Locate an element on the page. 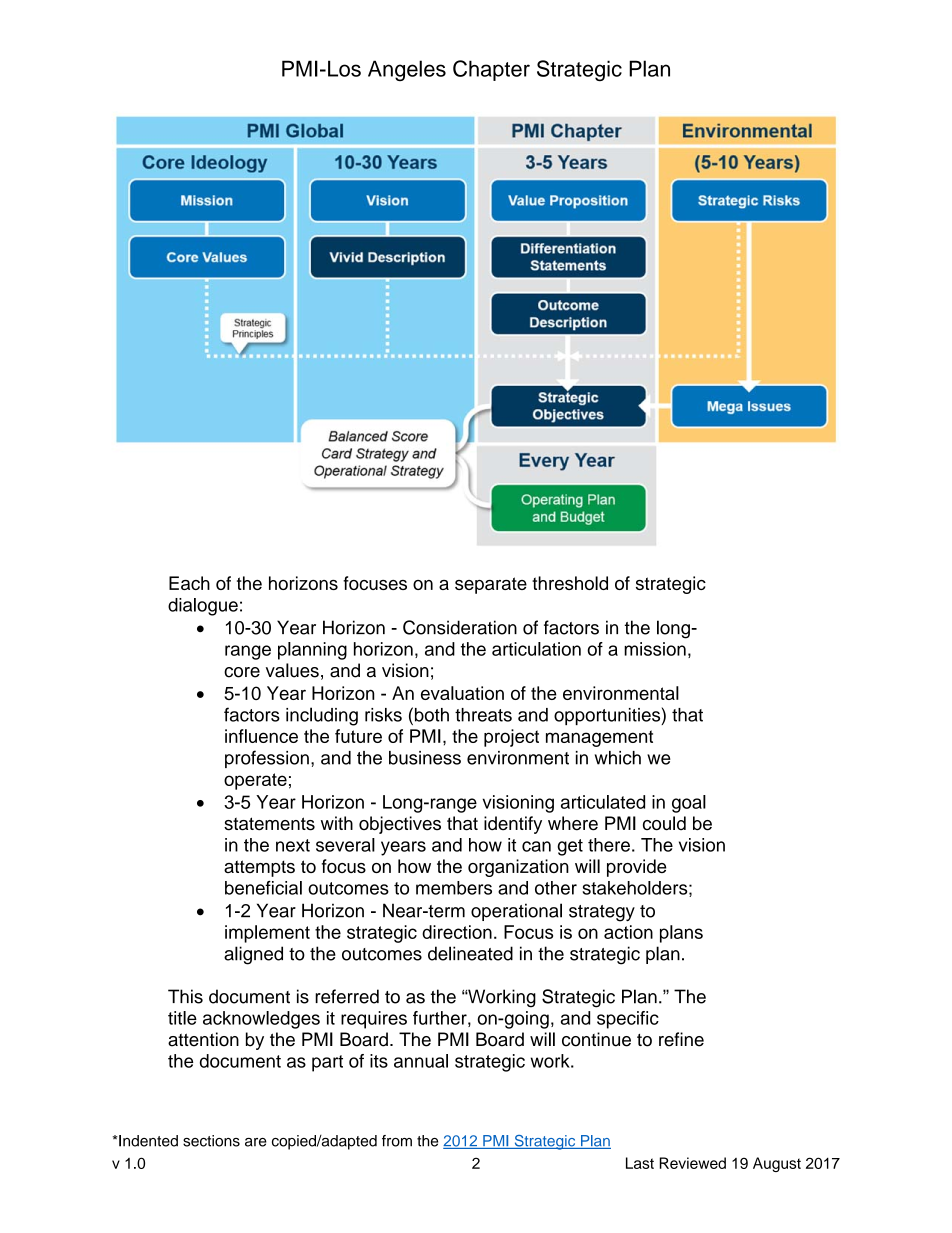 The image size is (952, 1233). Each is located at coordinates (189, 583).
